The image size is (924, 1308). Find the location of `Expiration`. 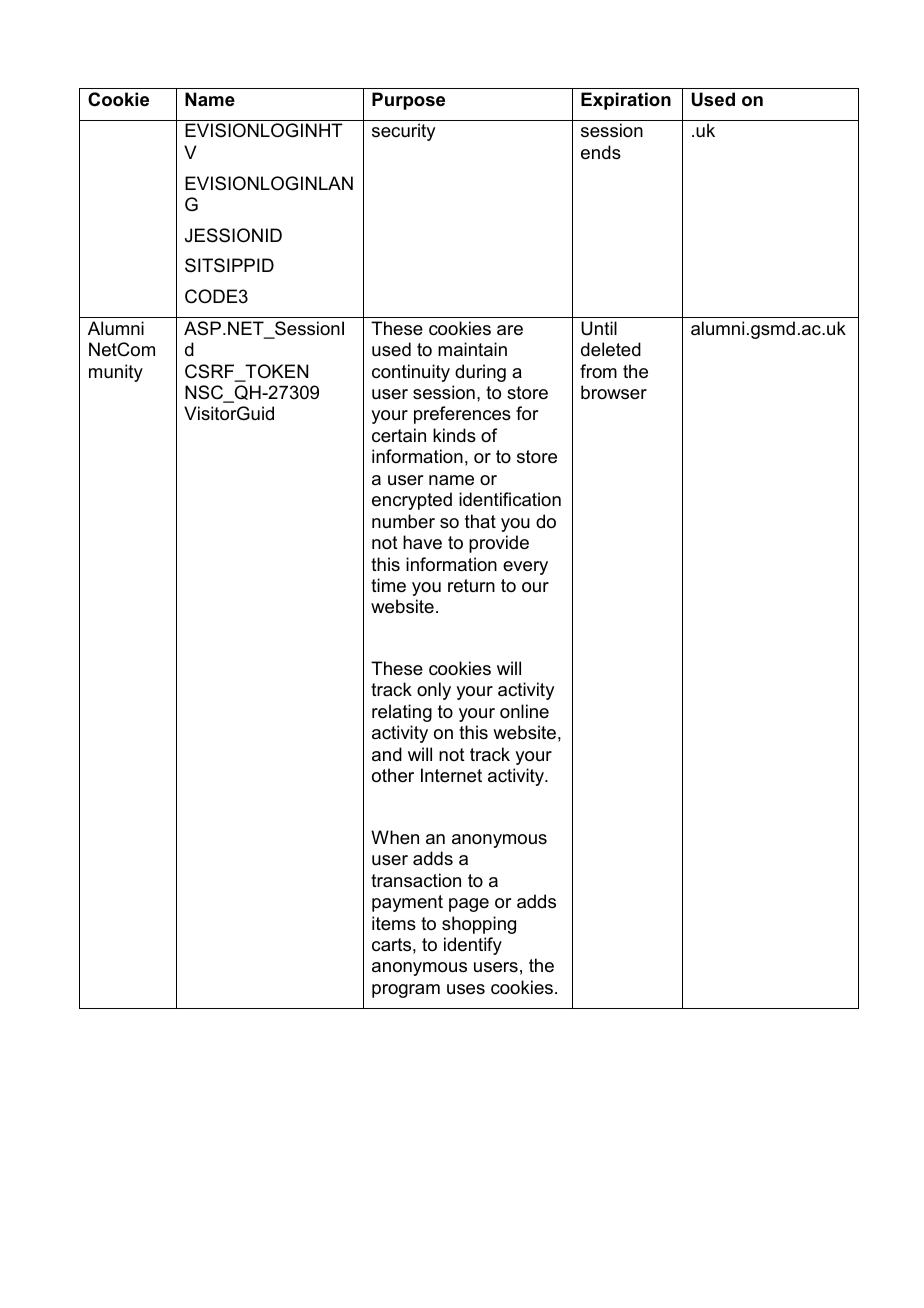

Expiration is located at coordinates (626, 101).
